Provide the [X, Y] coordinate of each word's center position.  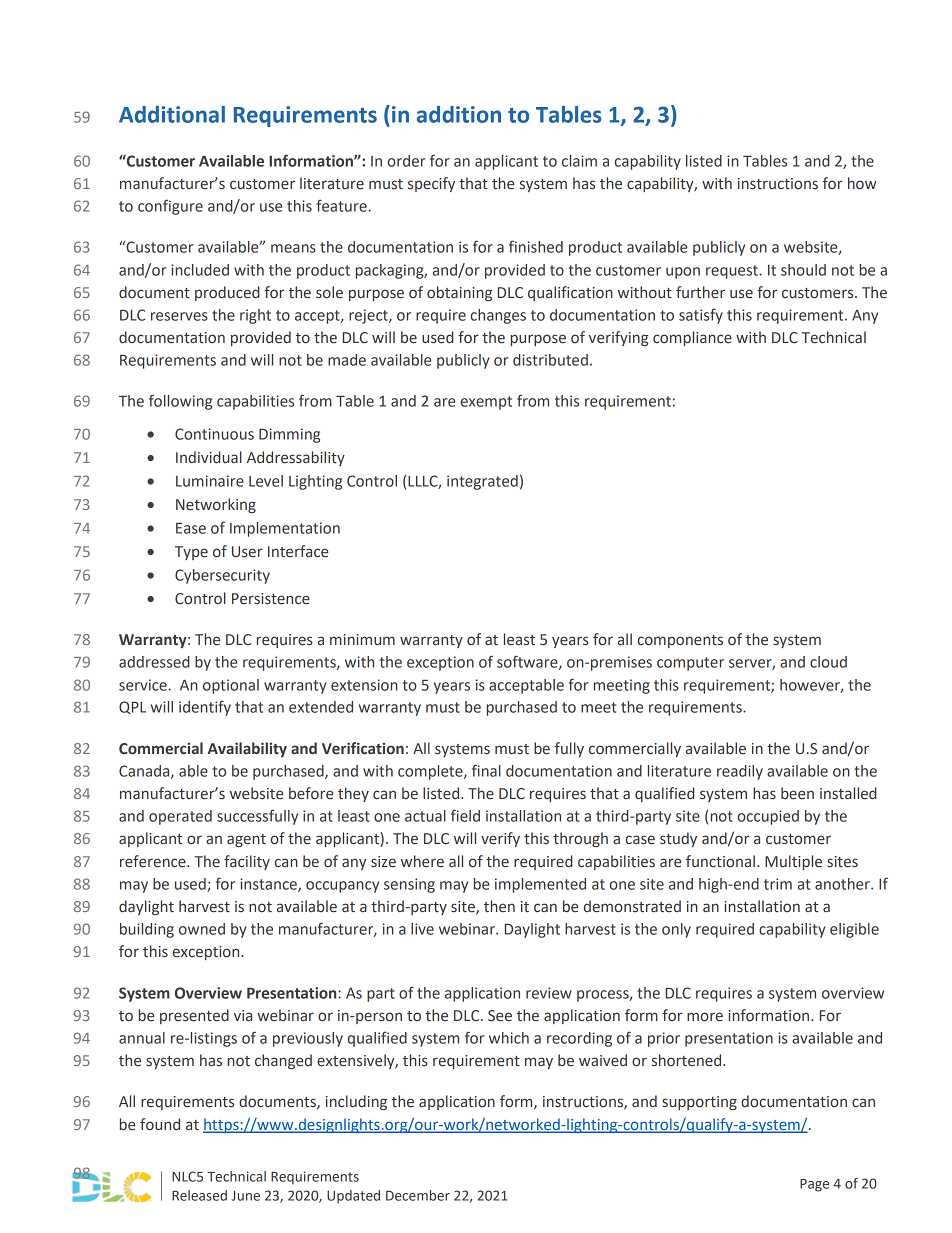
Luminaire [210, 481]
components [680, 641]
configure [170, 207]
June [245, 1196]
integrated [482, 482]
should [803, 270]
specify [431, 184]
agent [246, 840]
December [418, 1195]
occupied [768, 817]
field [465, 815]
